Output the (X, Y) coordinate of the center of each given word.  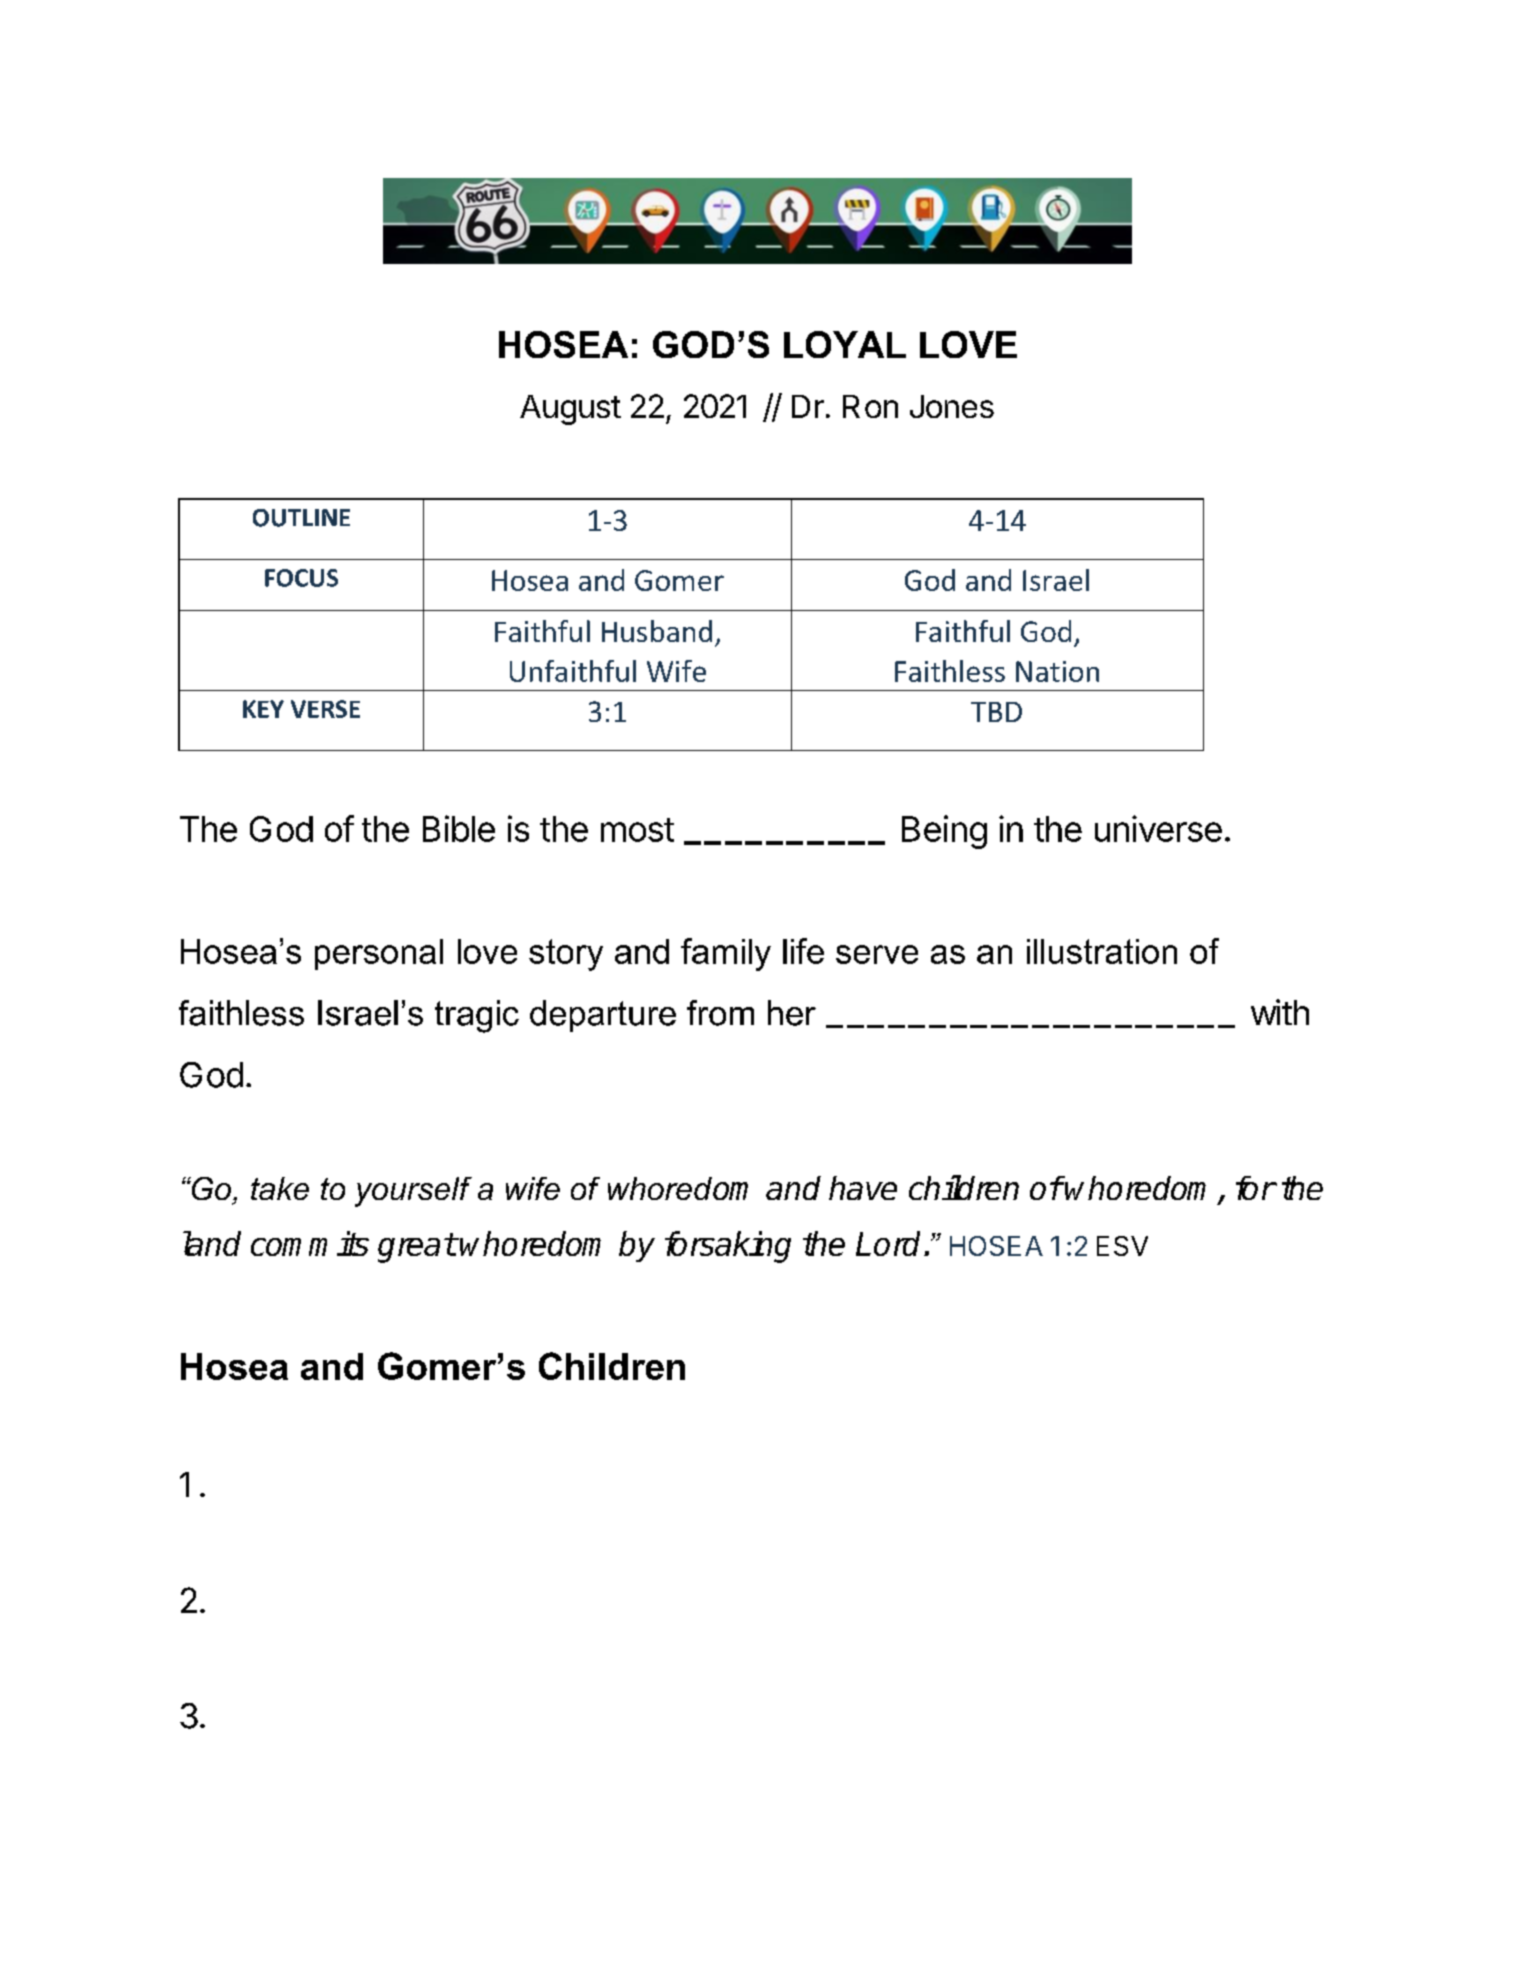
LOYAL (845, 344)
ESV (1122, 1246)
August (570, 410)
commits (310, 1243)
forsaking (728, 1247)
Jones (952, 406)
